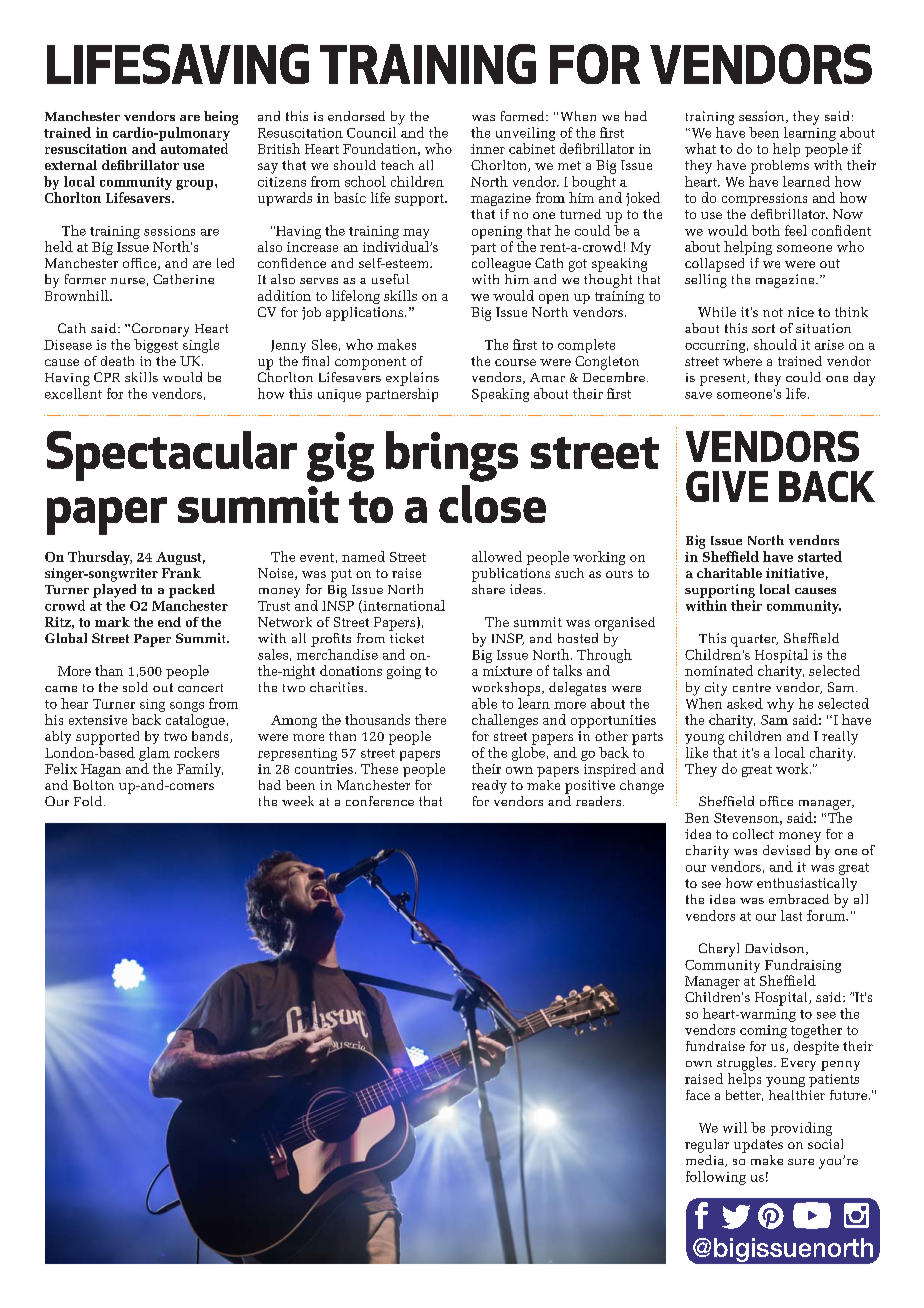 The image size is (924, 1308). Describe the element at coordinates (452, 456) in the image. I see `brings` at that location.
